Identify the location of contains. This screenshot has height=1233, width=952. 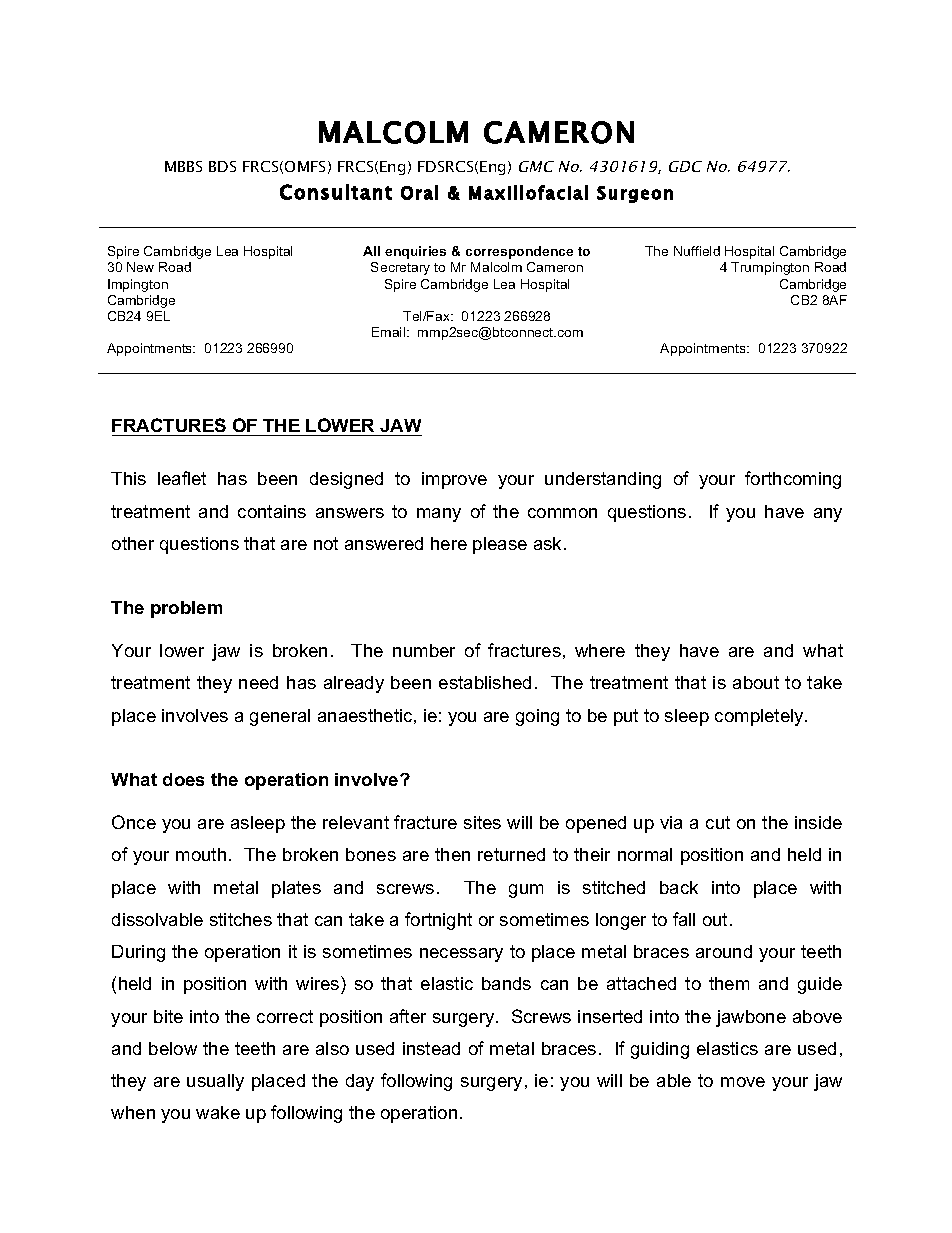
(272, 511).
